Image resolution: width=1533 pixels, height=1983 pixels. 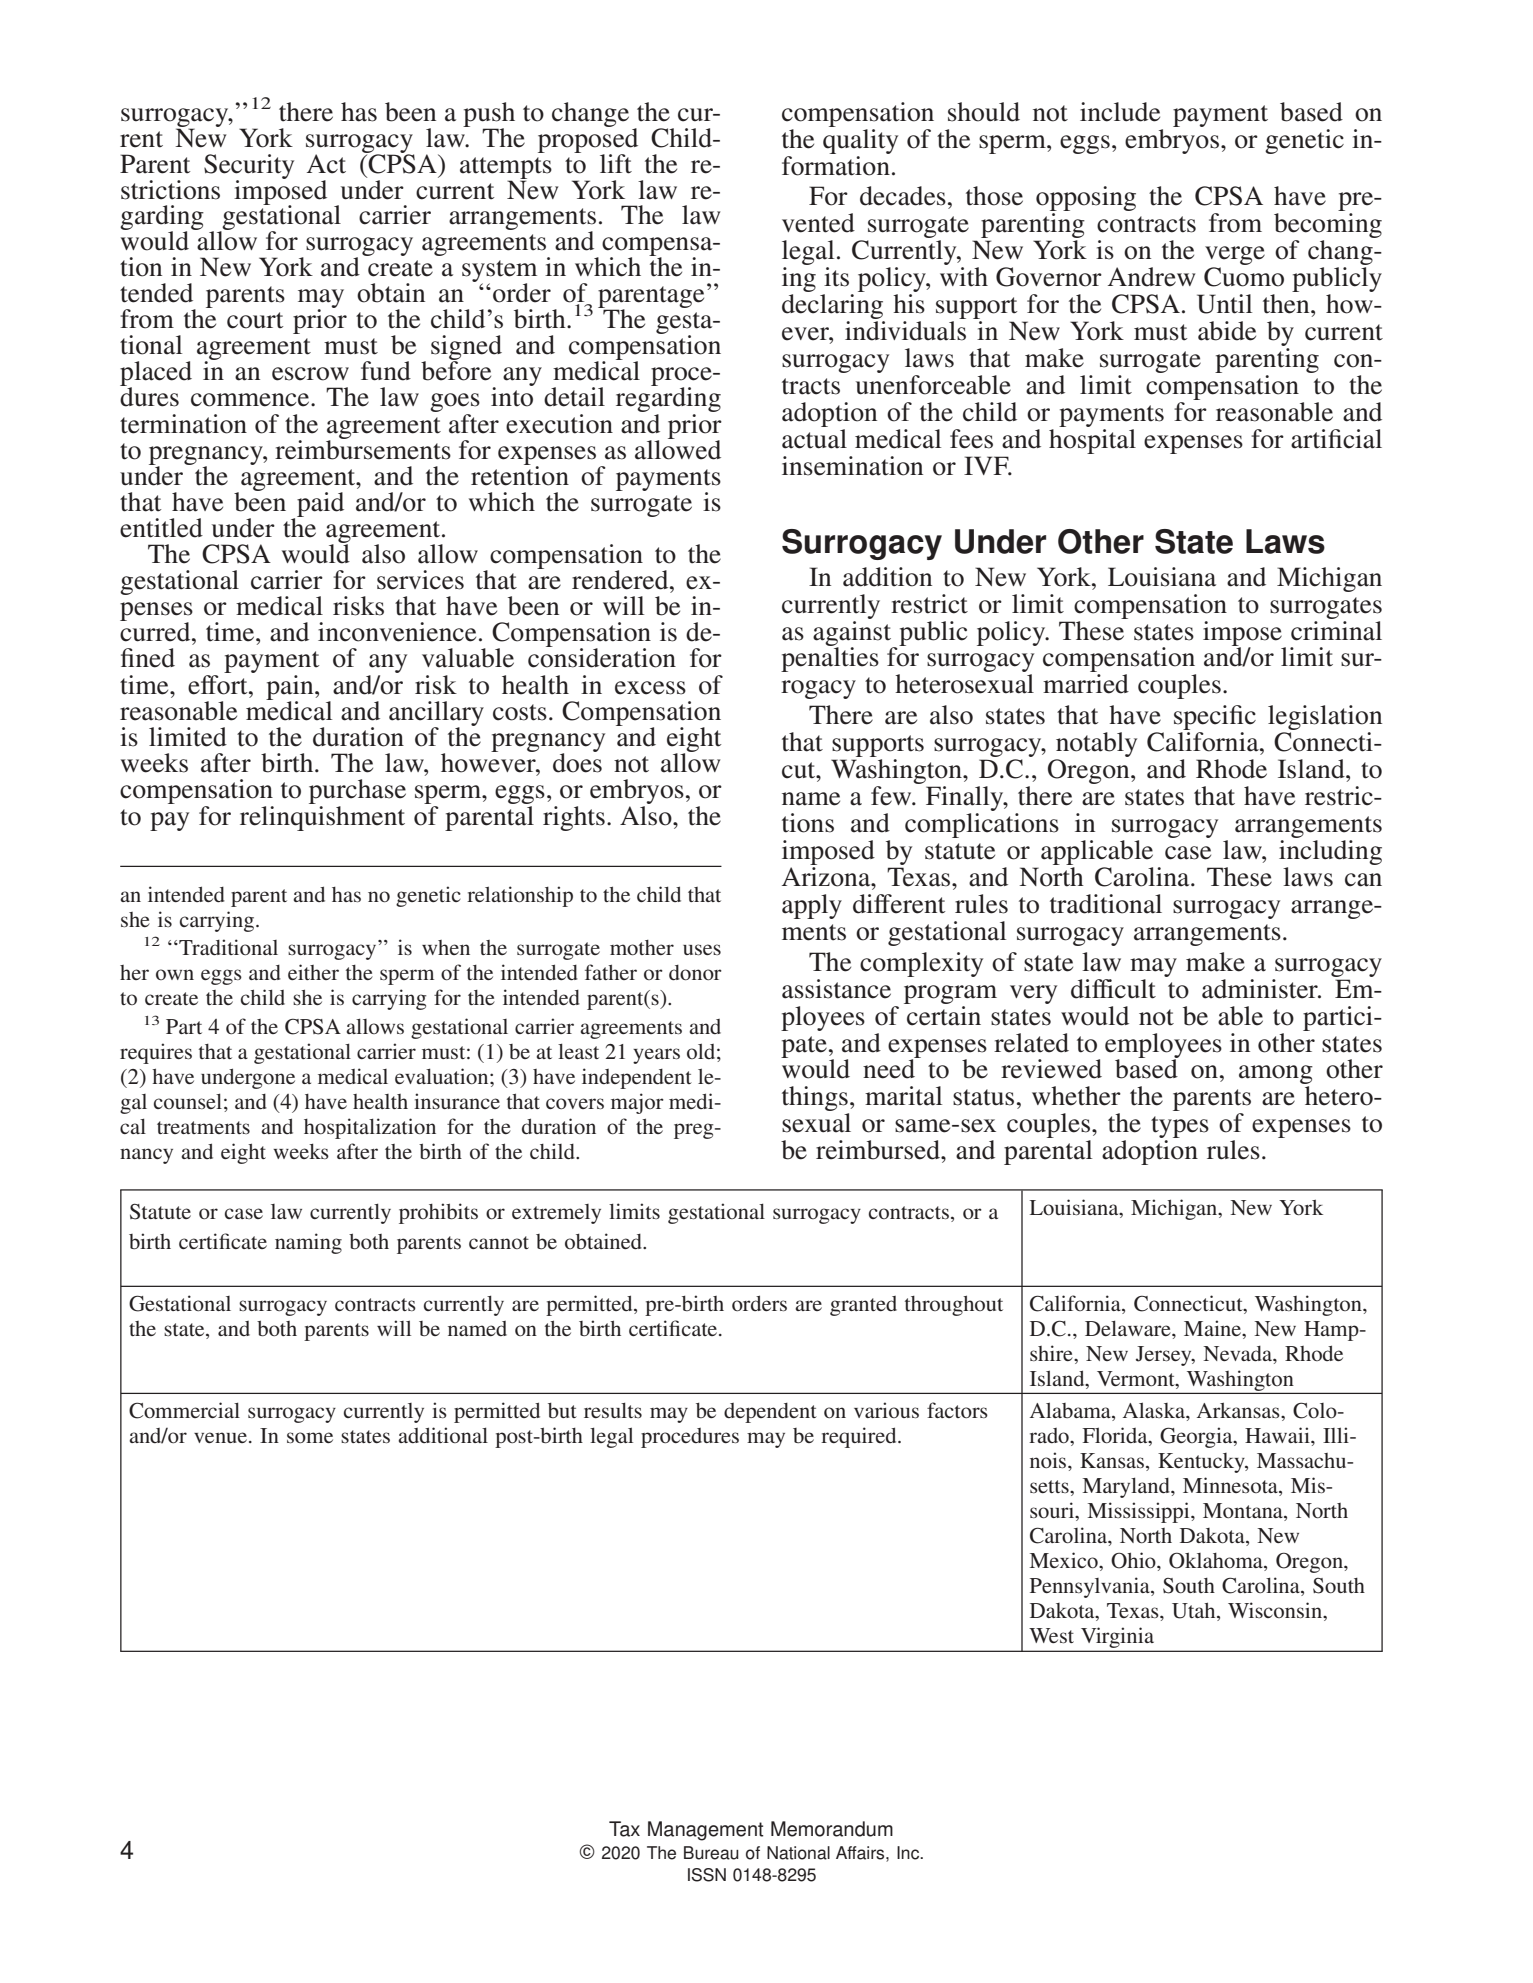 What do you see at coordinates (313, 972) in the screenshot?
I see `either` at bounding box center [313, 972].
